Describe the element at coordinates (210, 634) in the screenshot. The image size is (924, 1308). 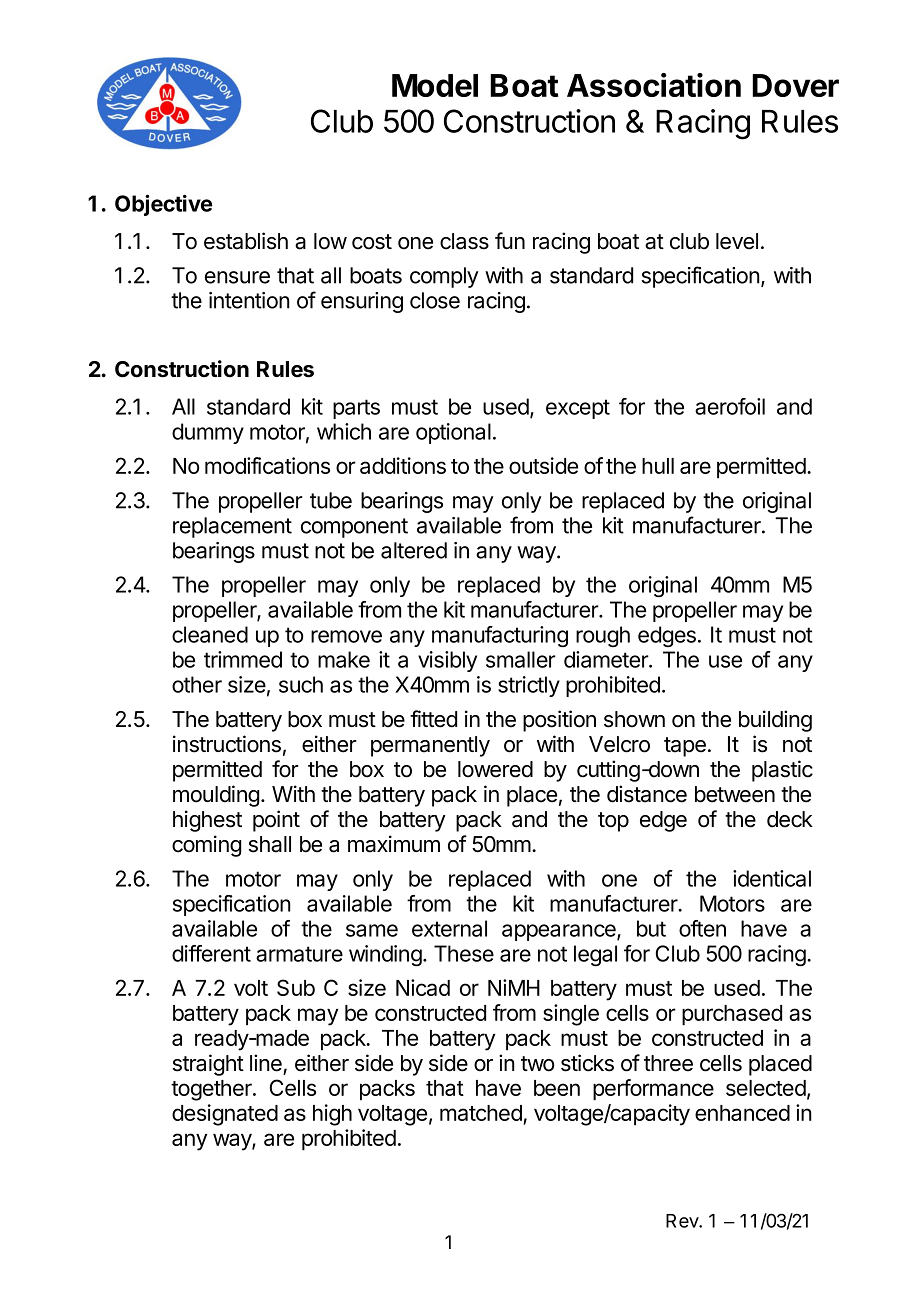
I see `cleaned` at that location.
